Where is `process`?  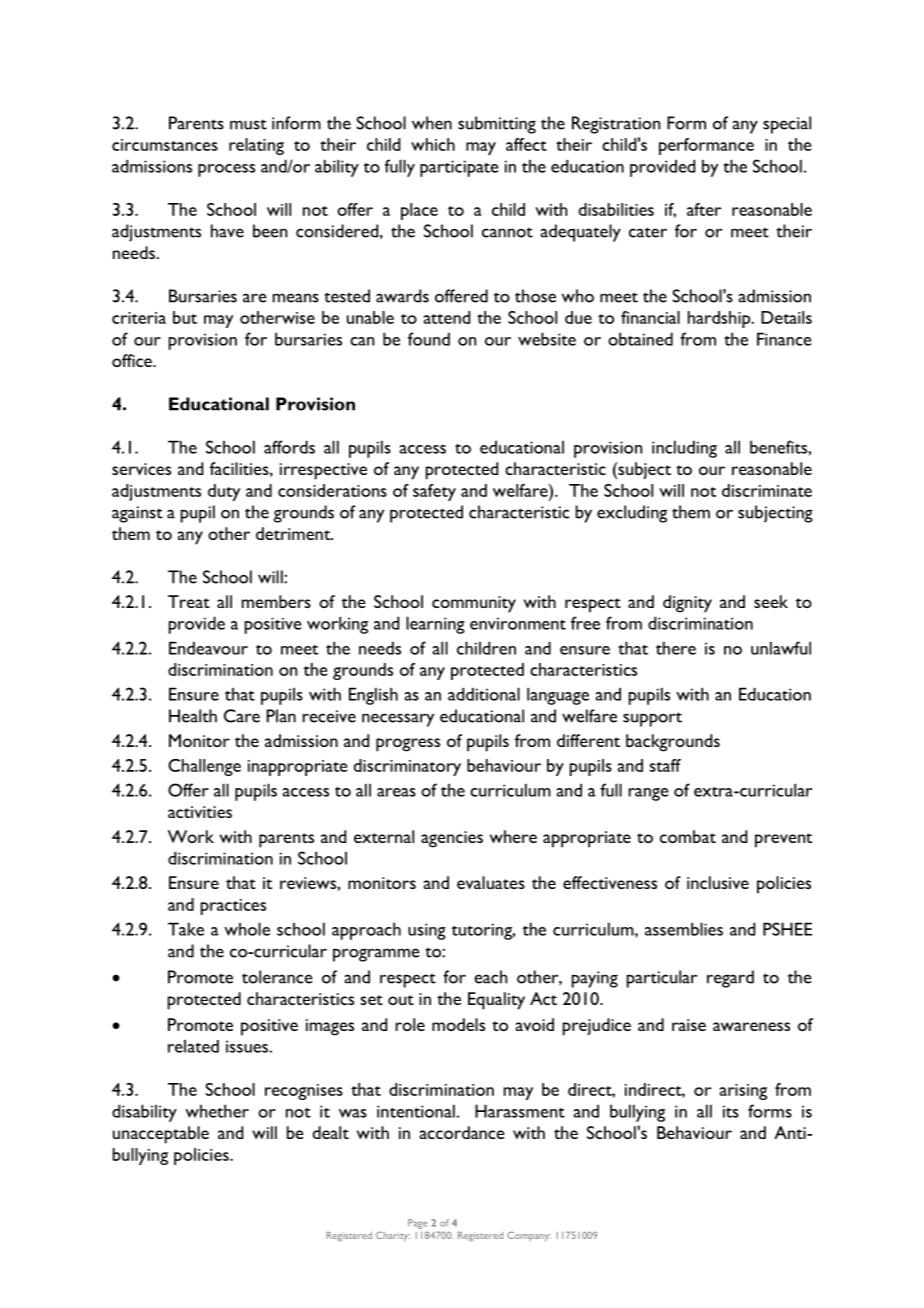 process is located at coordinates (226, 170).
